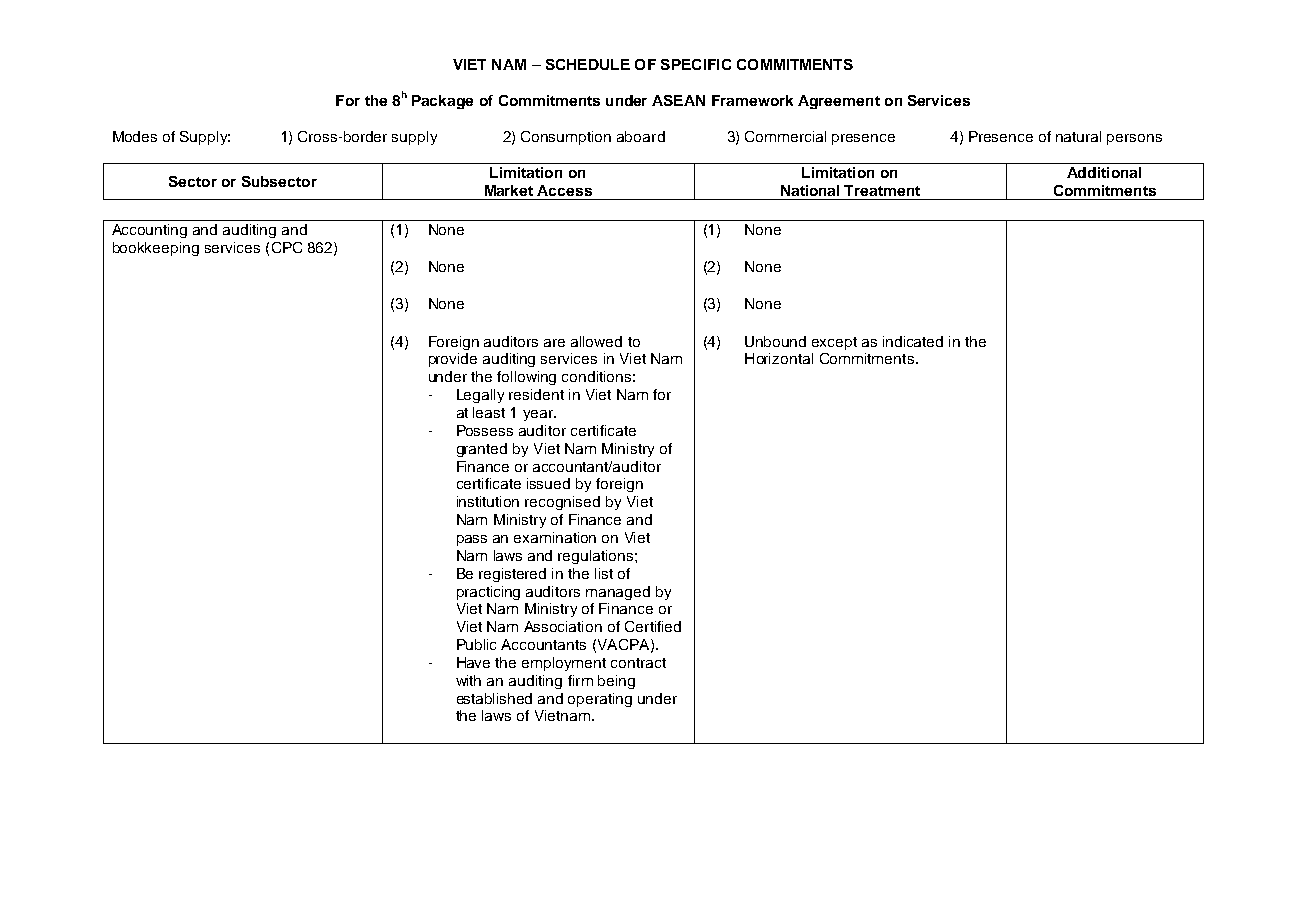 This document has width=1307, height=924. I want to click on allowed, so click(596, 341).
